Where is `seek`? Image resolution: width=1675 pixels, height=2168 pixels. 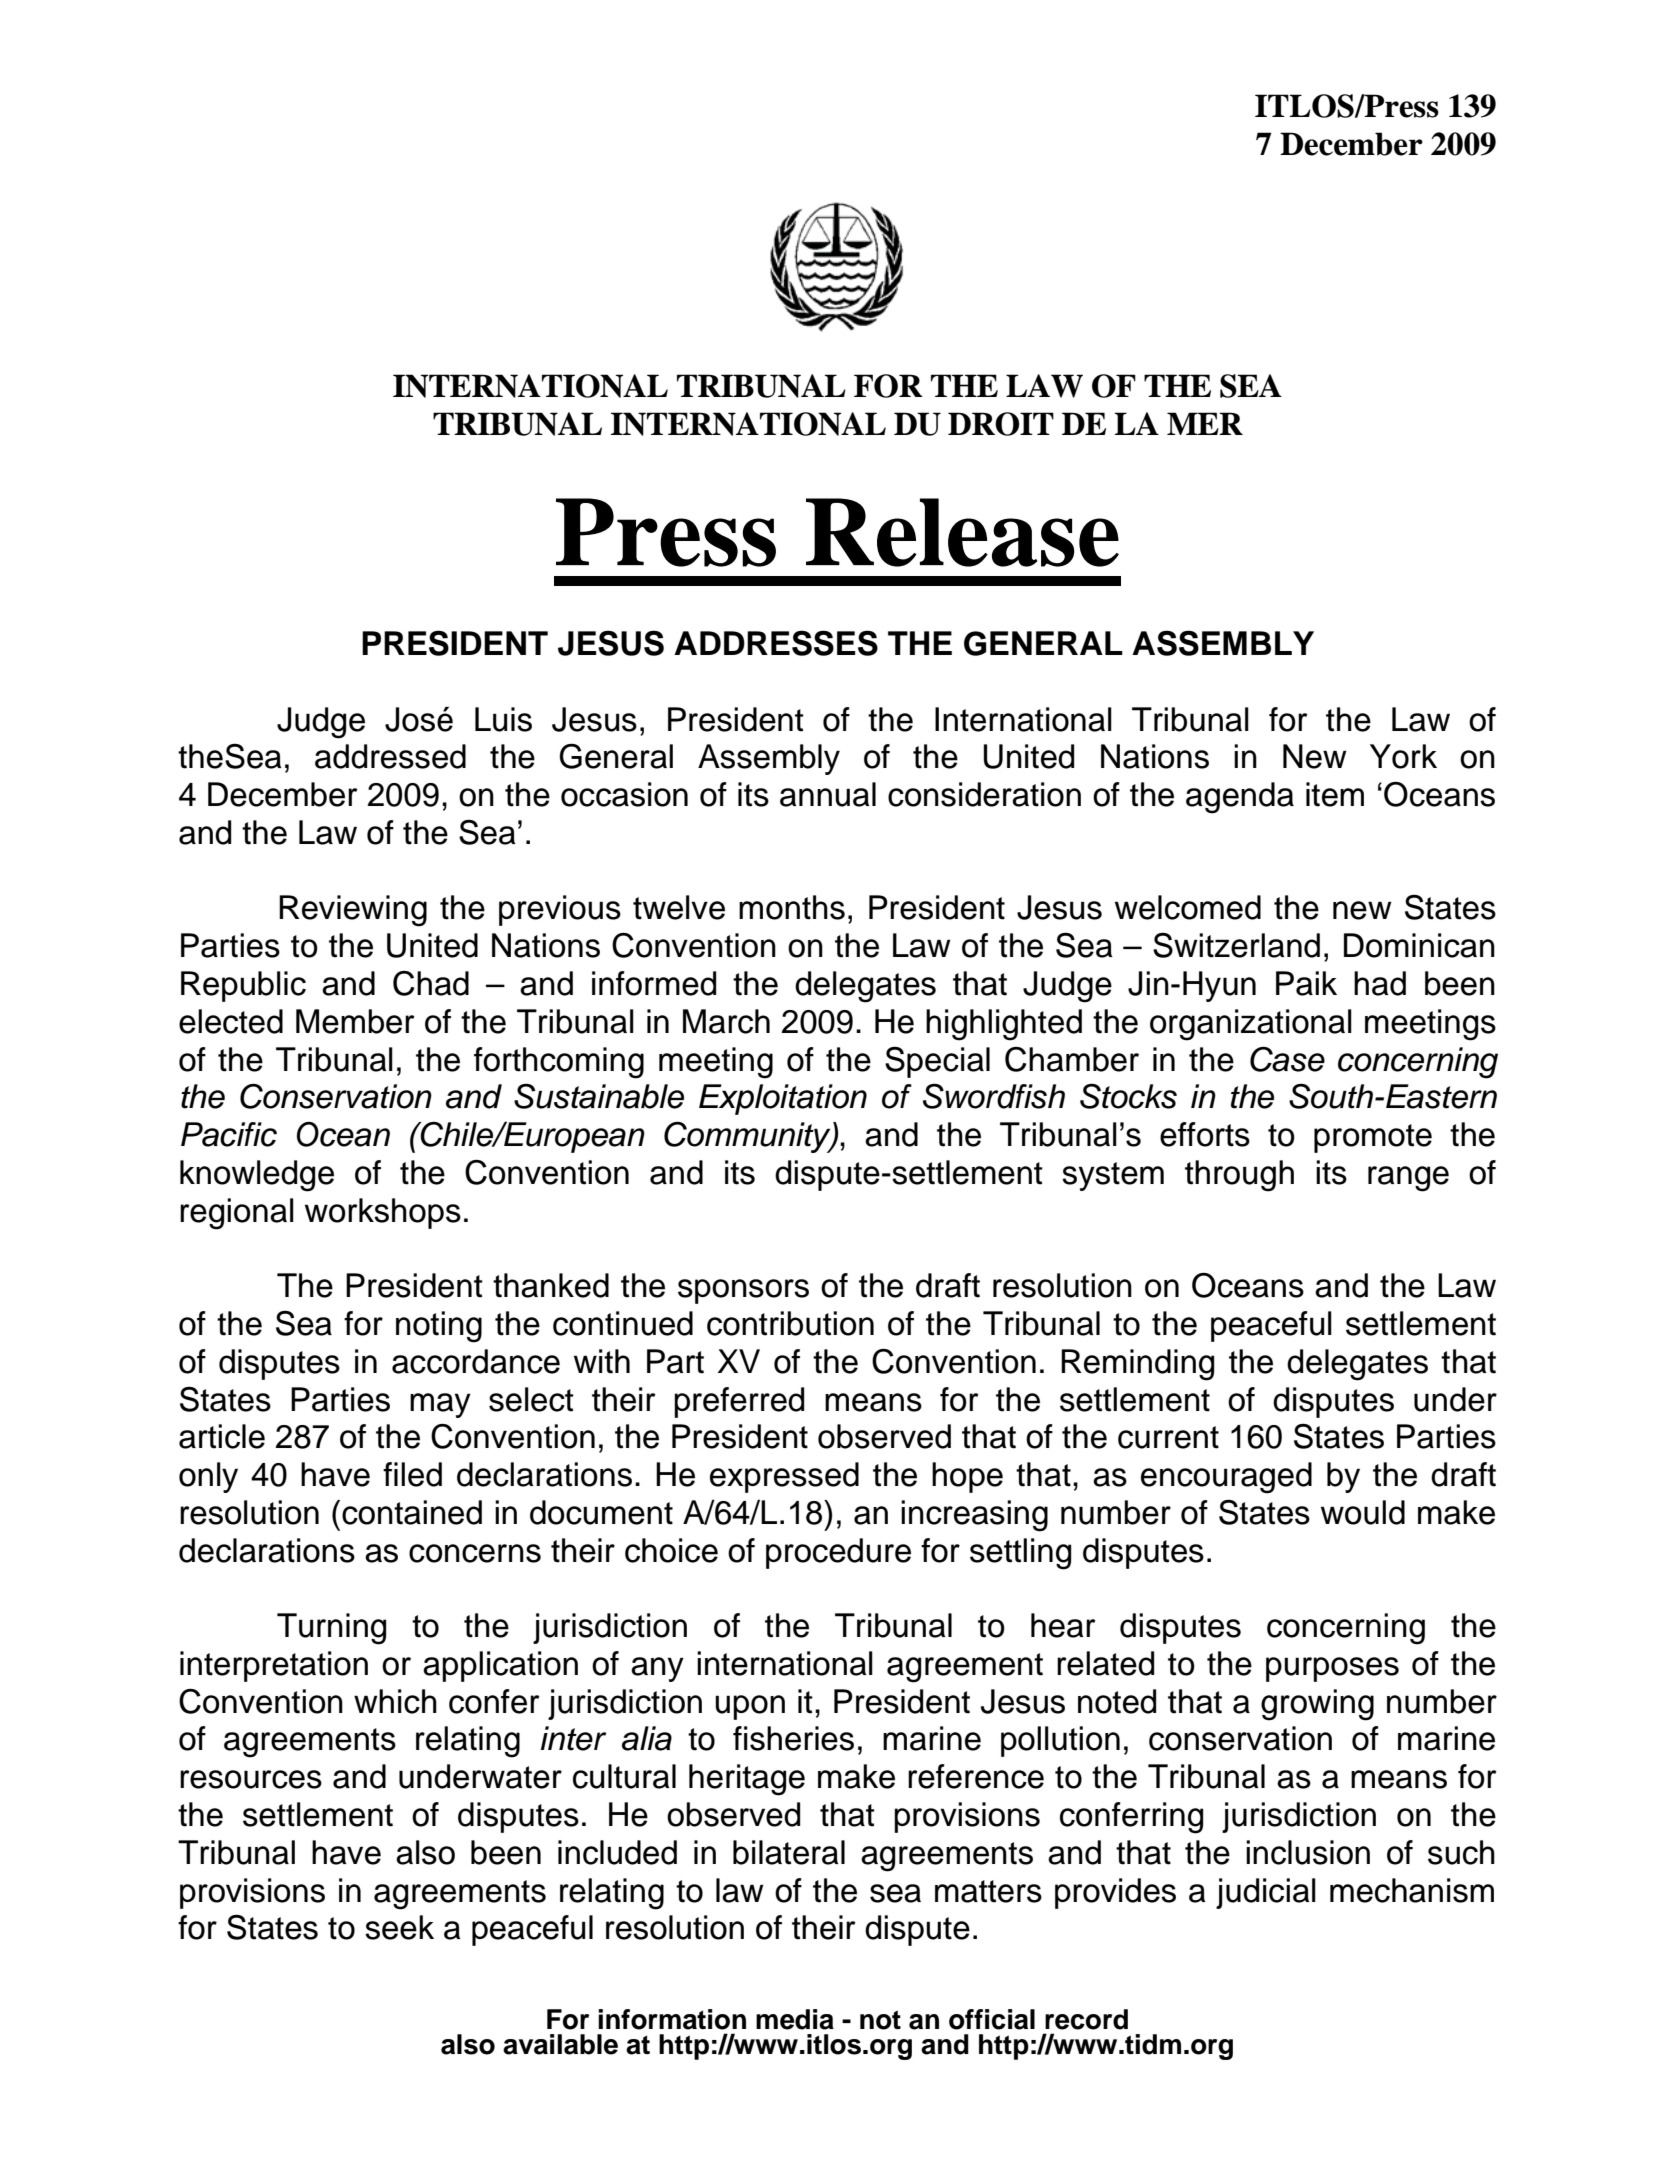 seek is located at coordinates (399, 1927).
